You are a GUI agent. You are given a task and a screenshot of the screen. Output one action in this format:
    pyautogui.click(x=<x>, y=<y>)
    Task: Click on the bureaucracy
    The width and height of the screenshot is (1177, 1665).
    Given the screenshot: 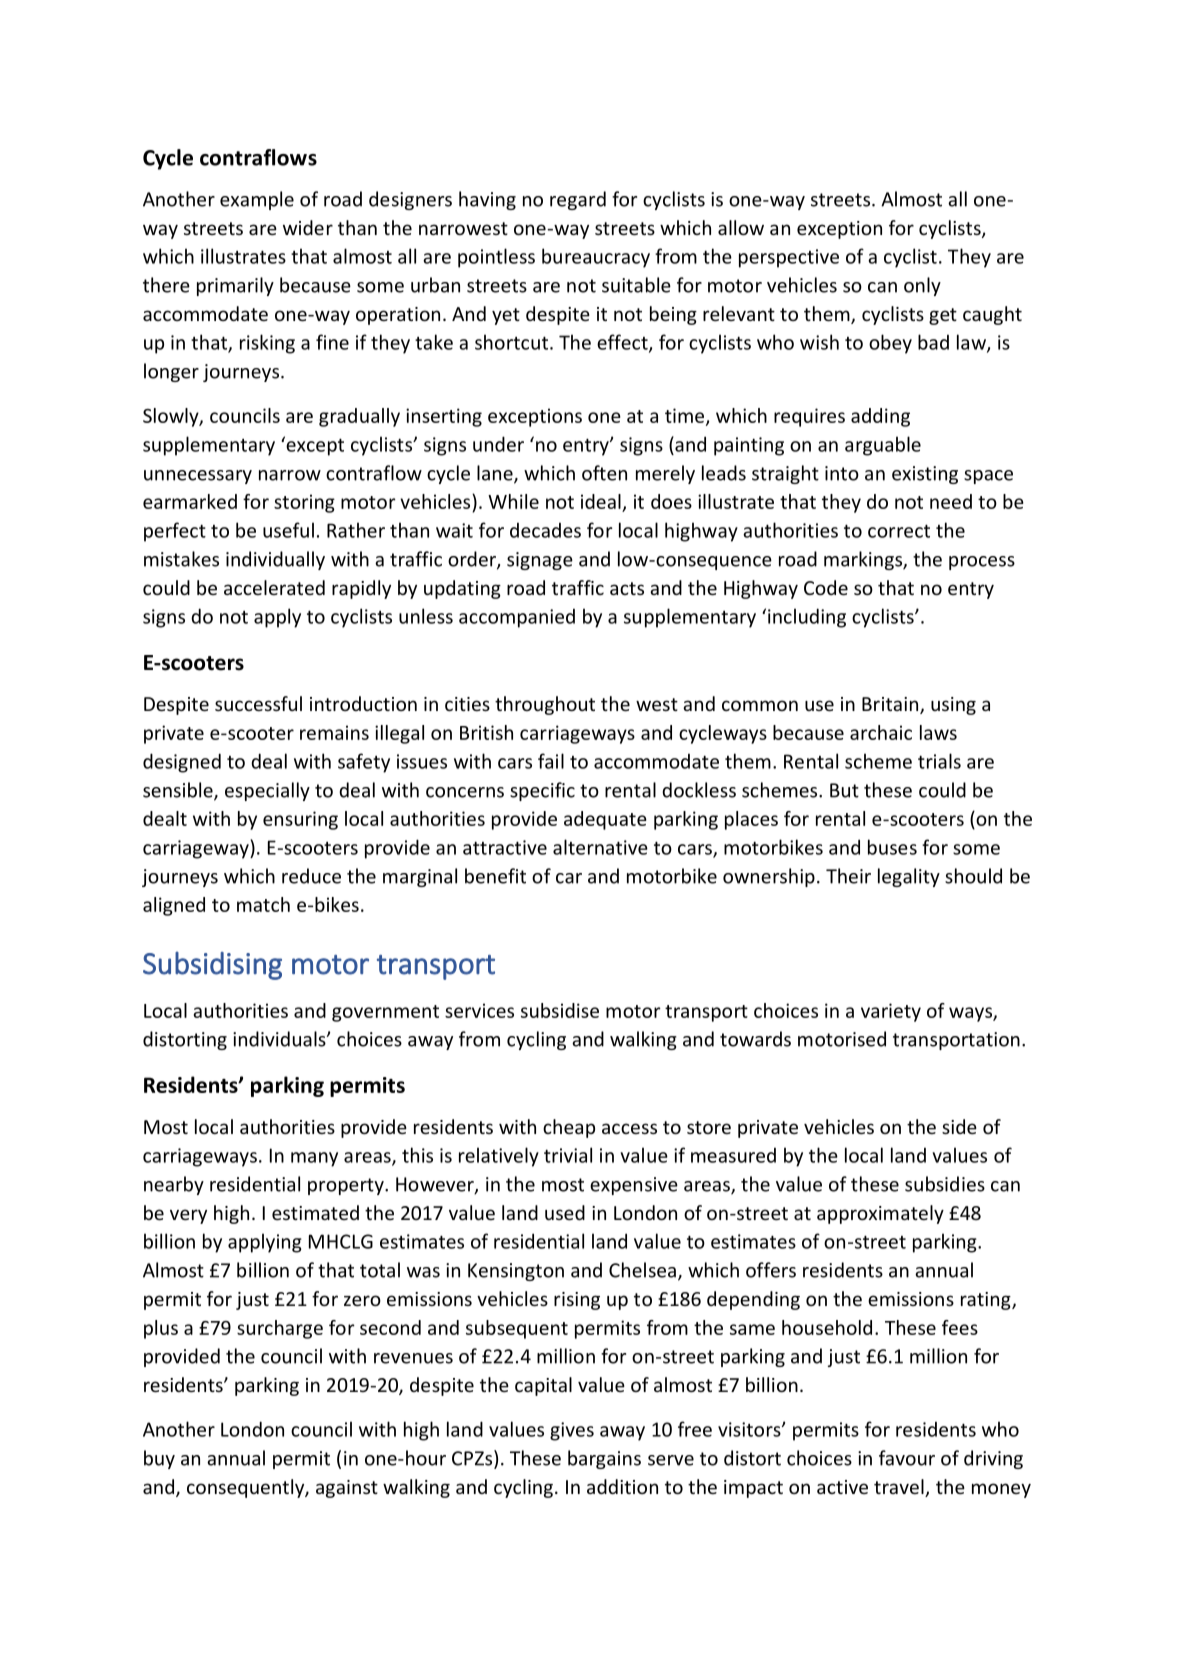 What is the action you would take?
    pyautogui.click(x=596, y=258)
